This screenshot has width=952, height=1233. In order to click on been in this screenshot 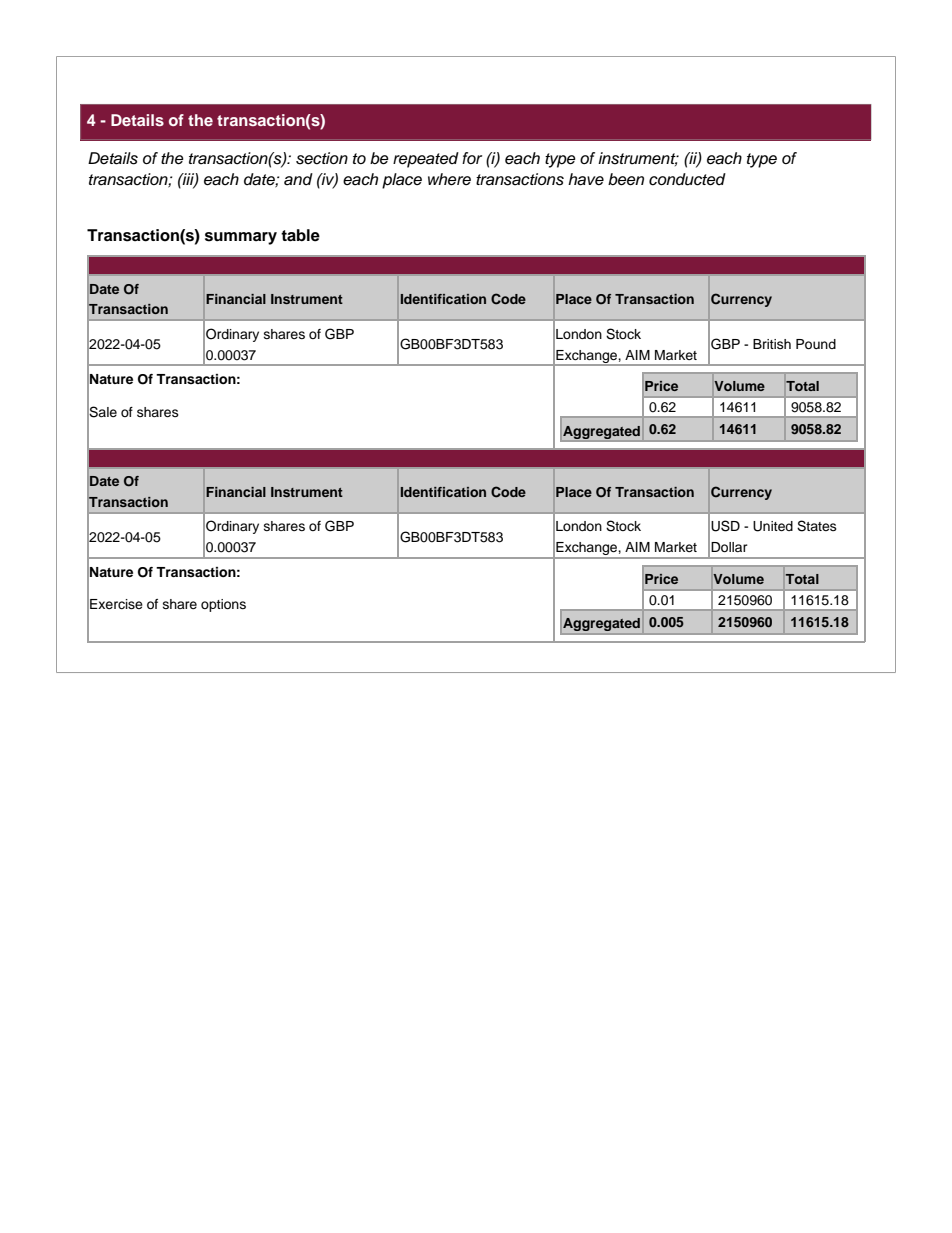, I will do `click(626, 179)`.
